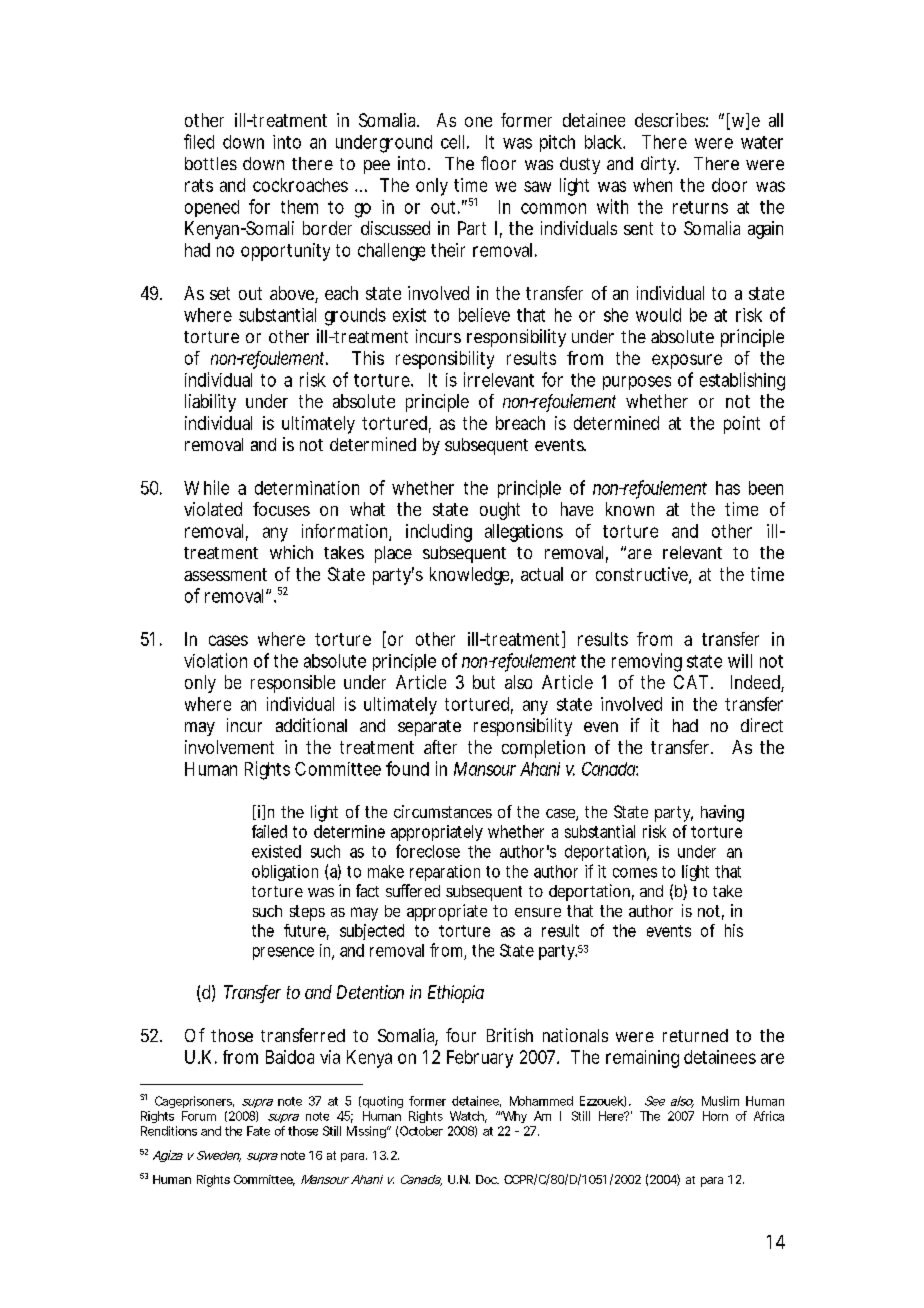 The height and width of the document is (1308, 924). I want to click on exposure, so click(687, 361).
